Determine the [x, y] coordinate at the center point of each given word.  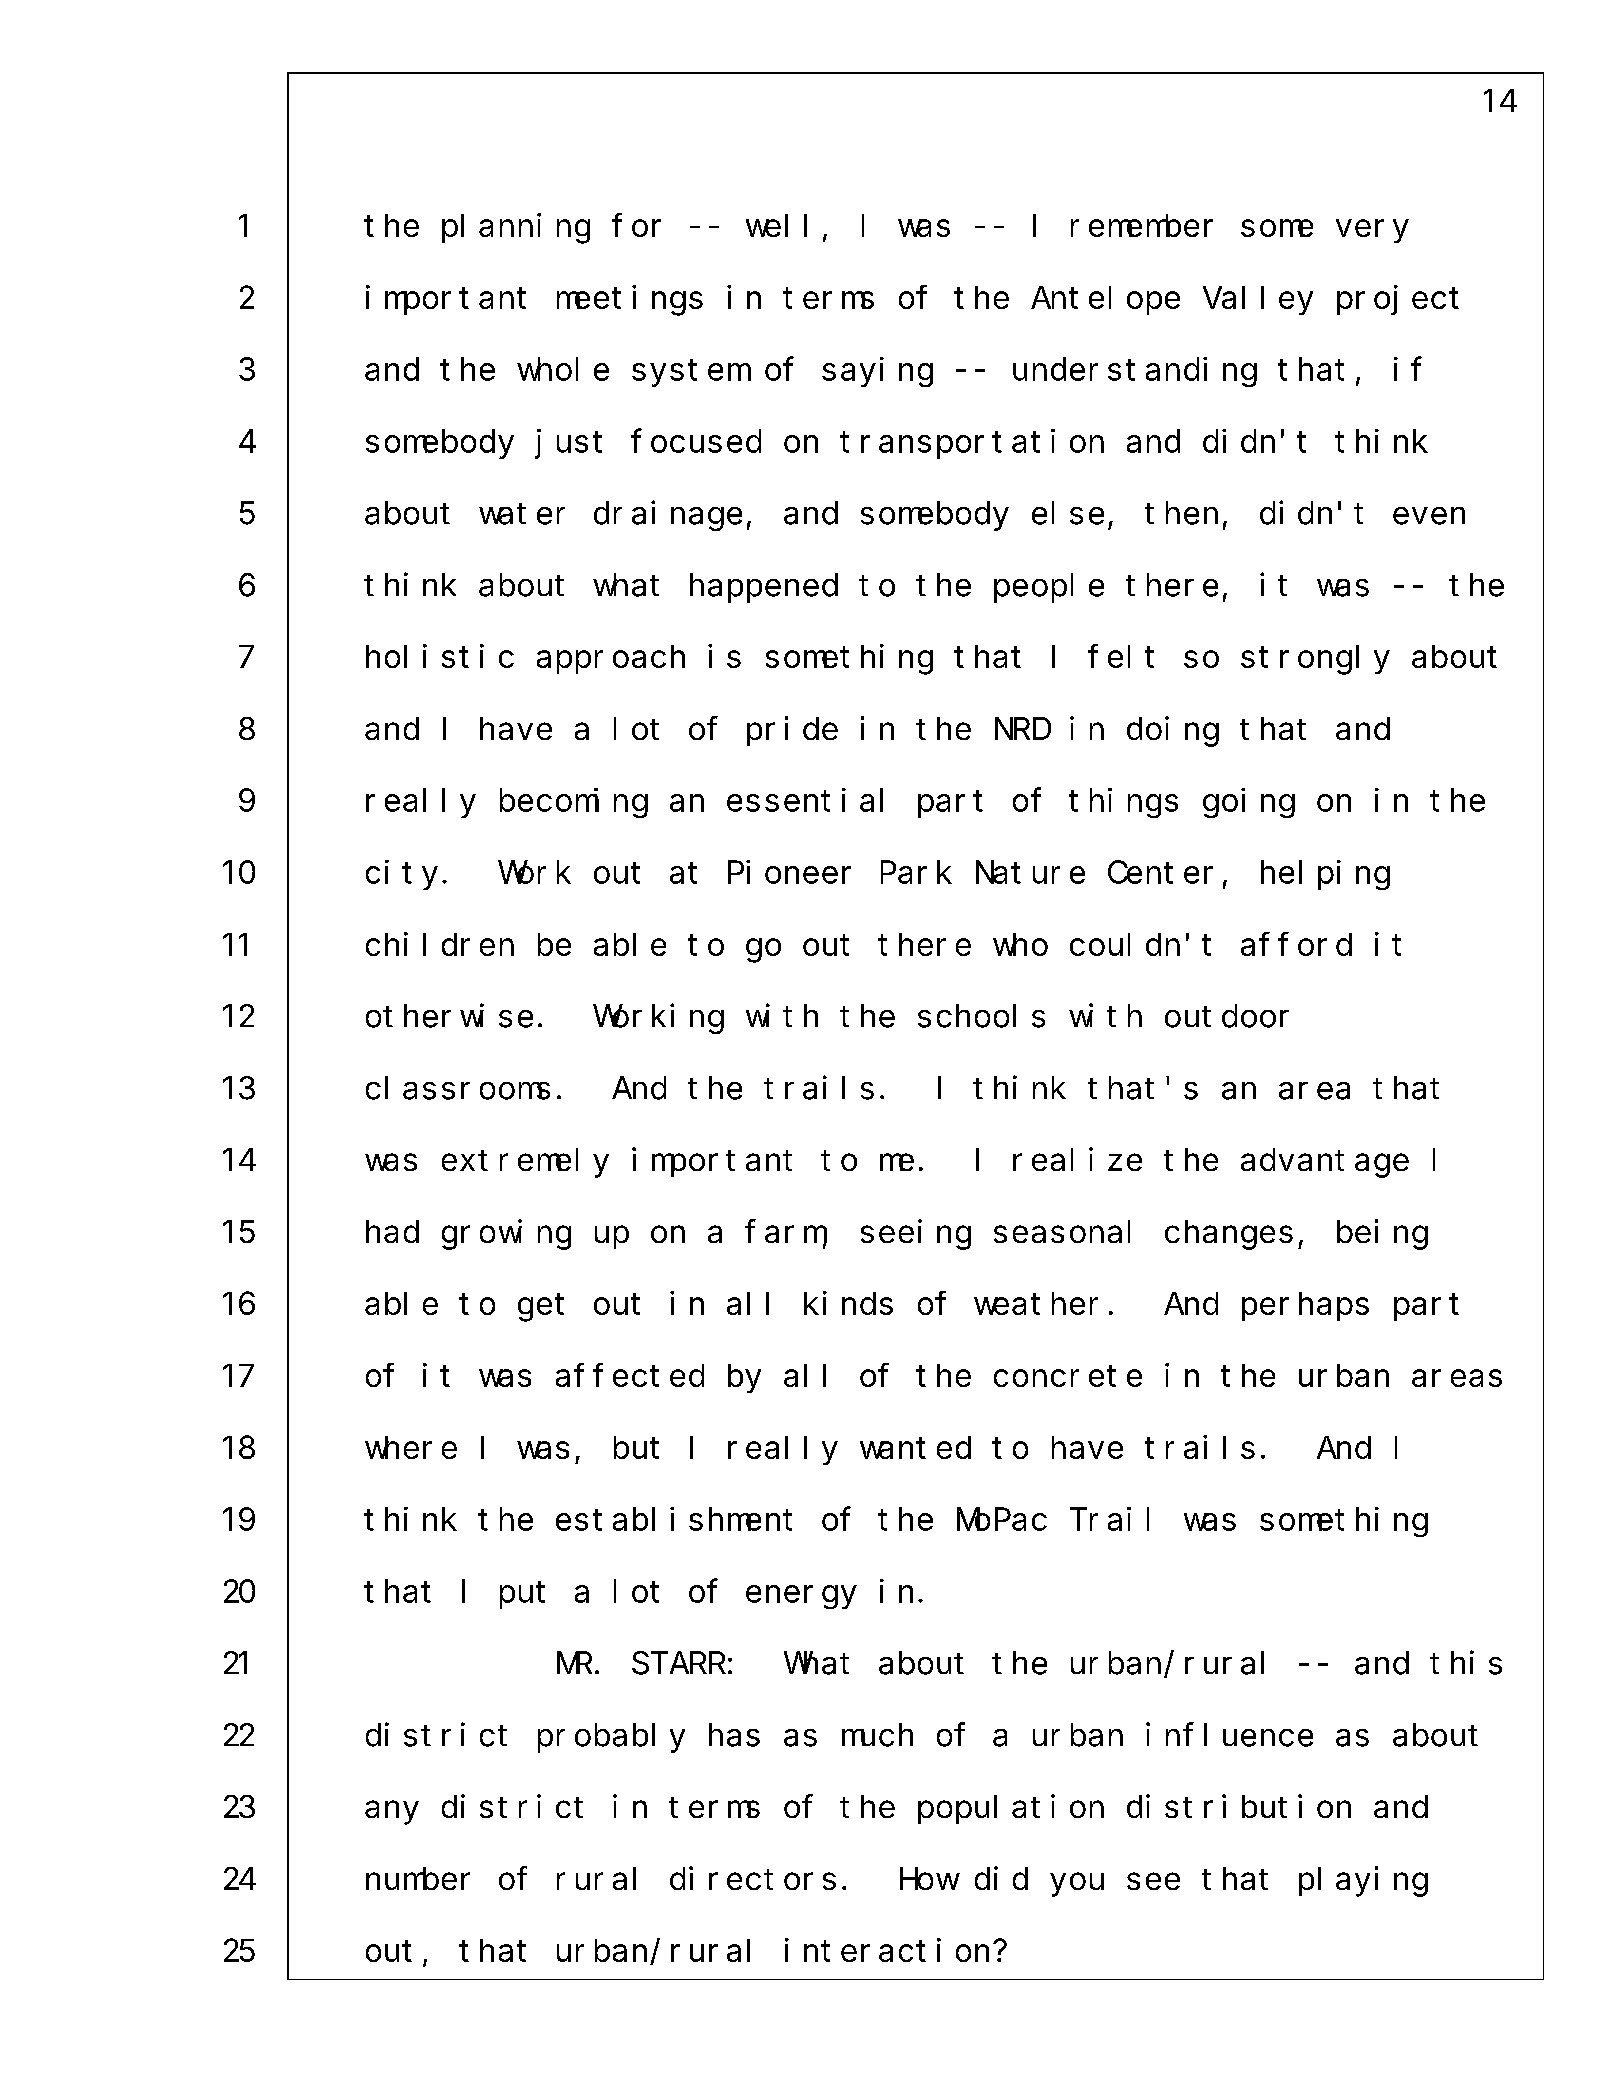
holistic [440, 656]
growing [506, 1235]
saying [877, 372]
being [1382, 1235]
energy [801, 1597]
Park [916, 872]
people [1049, 588]
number [418, 1879]
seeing [916, 1235]
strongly [1315, 660]
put [522, 1595]
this [1466, 1663]
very [1372, 231]
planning [516, 228]
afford [1296, 944]
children [440, 944]
